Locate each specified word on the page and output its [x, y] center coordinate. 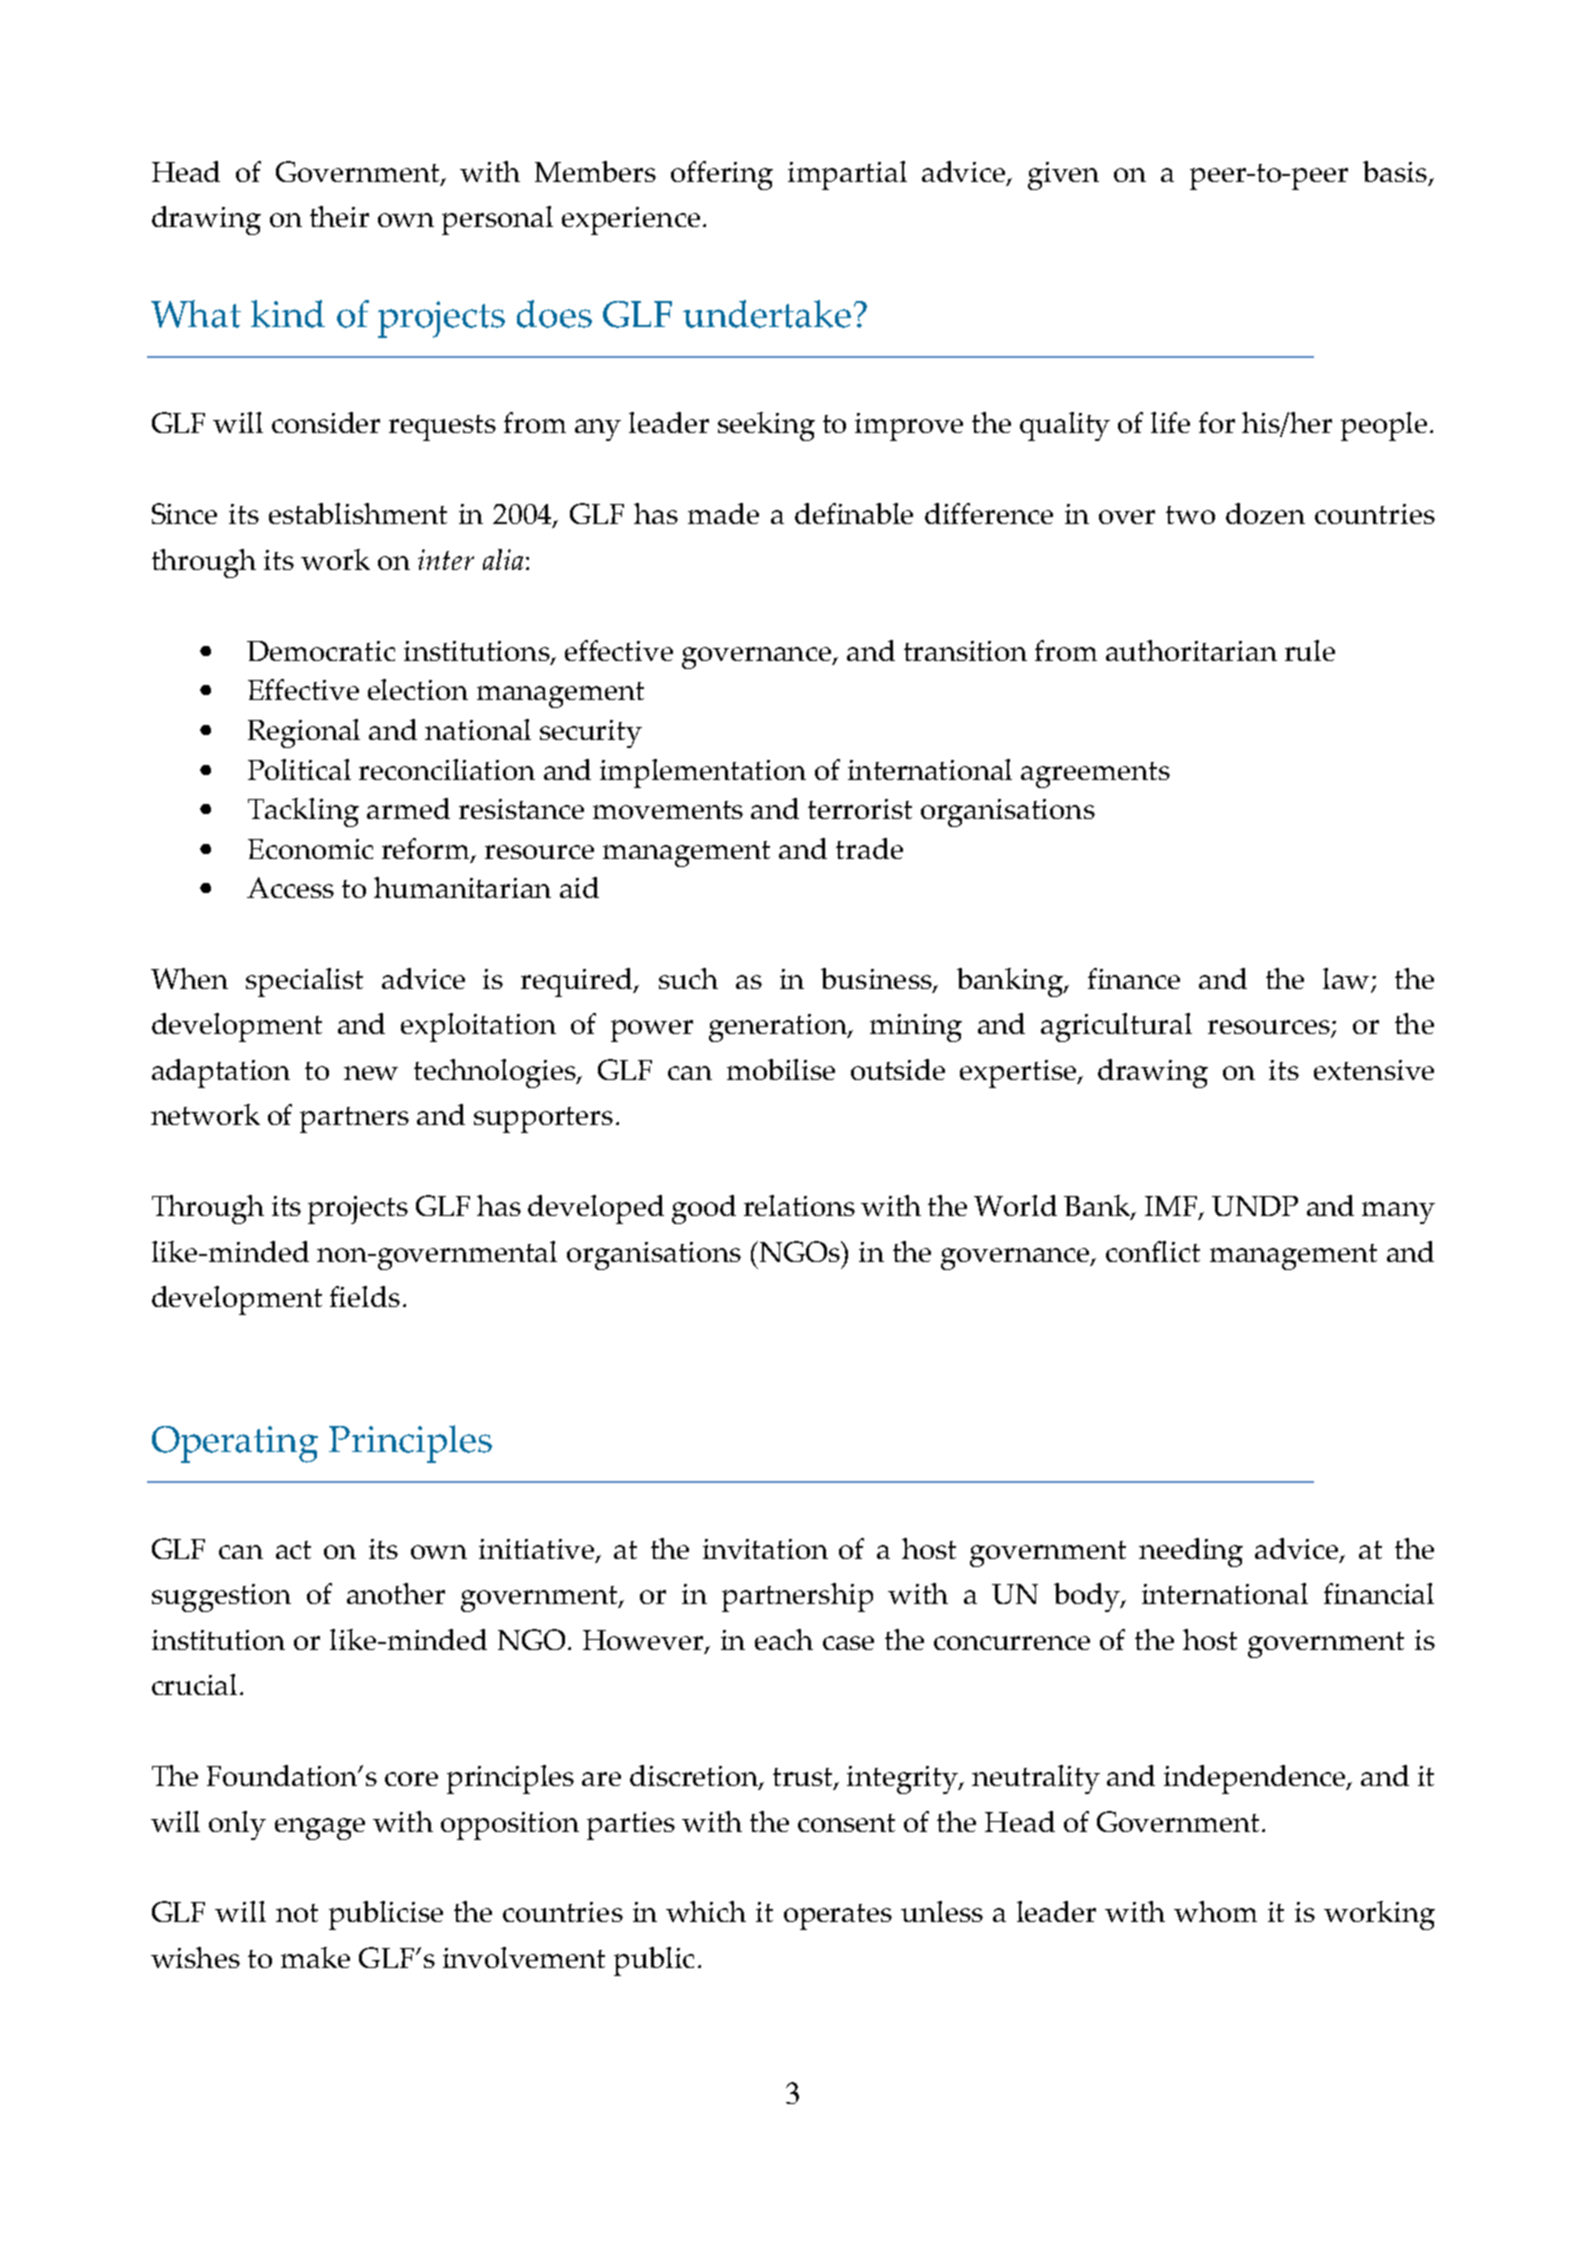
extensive [1374, 1070]
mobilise [781, 1069]
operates [838, 1917]
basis [1395, 171]
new [371, 1073]
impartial [847, 175]
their [339, 216]
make [315, 1957]
